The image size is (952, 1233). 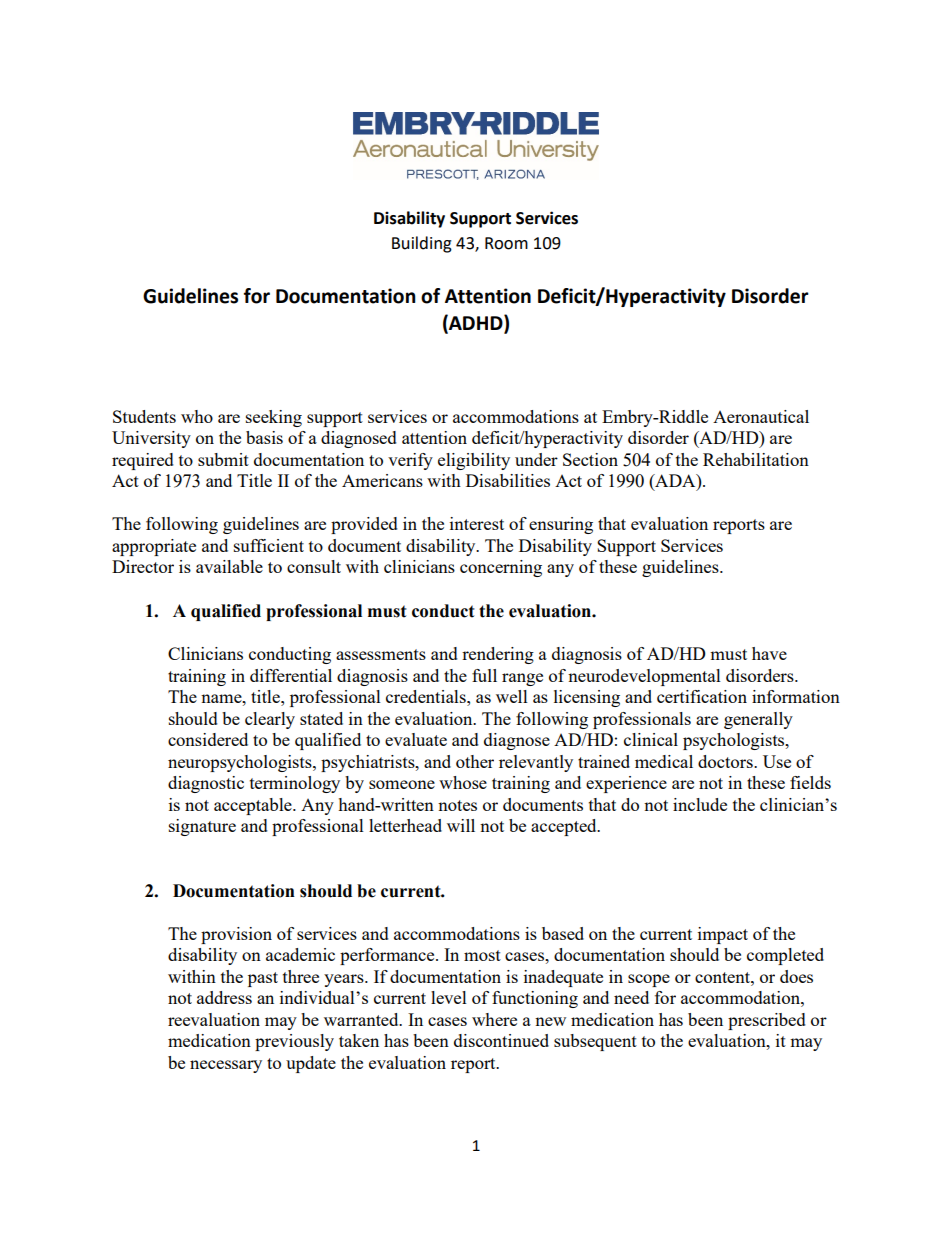 What do you see at coordinates (477, 523) in the document?
I see `interest` at bounding box center [477, 523].
